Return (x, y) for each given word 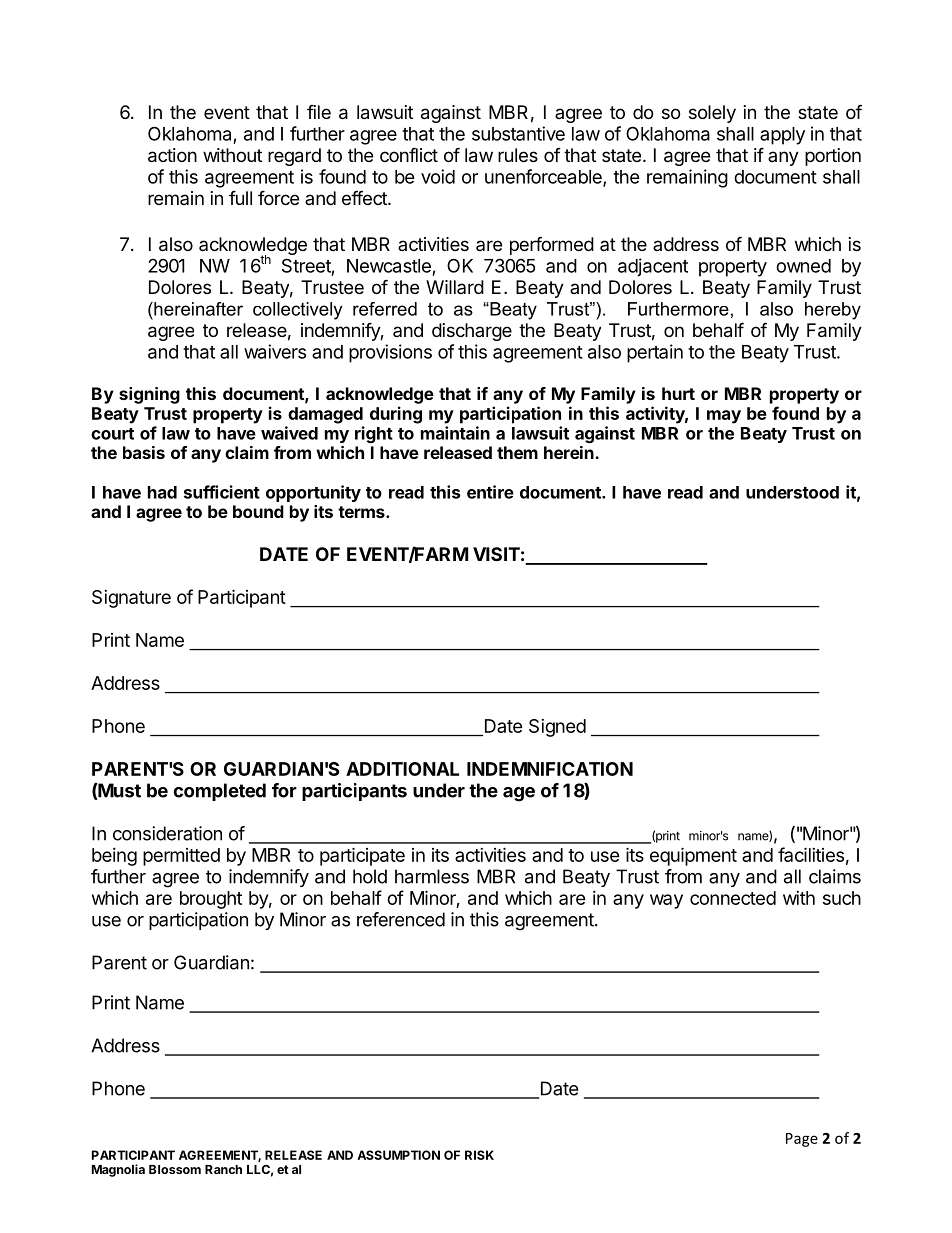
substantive (518, 133)
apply (782, 136)
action (172, 155)
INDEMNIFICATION (550, 769)
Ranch (223, 1169)
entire (490, 492)
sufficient (222, 492)
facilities (811, 854)
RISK (479, 1155)
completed (219, 792)
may (724, 417)
